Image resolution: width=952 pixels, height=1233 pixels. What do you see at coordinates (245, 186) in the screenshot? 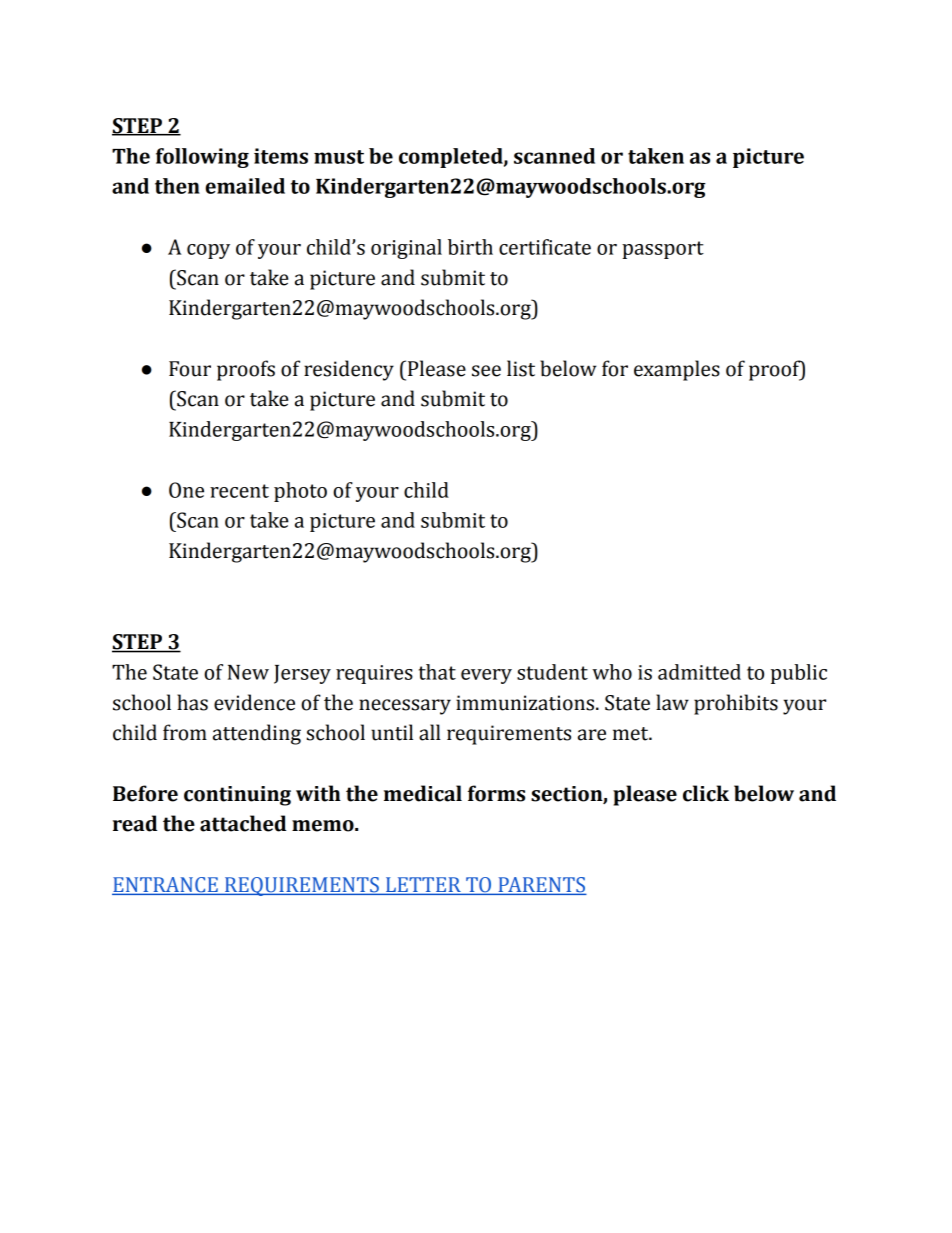
I see `emailed` at bounding box center [245, 186].
